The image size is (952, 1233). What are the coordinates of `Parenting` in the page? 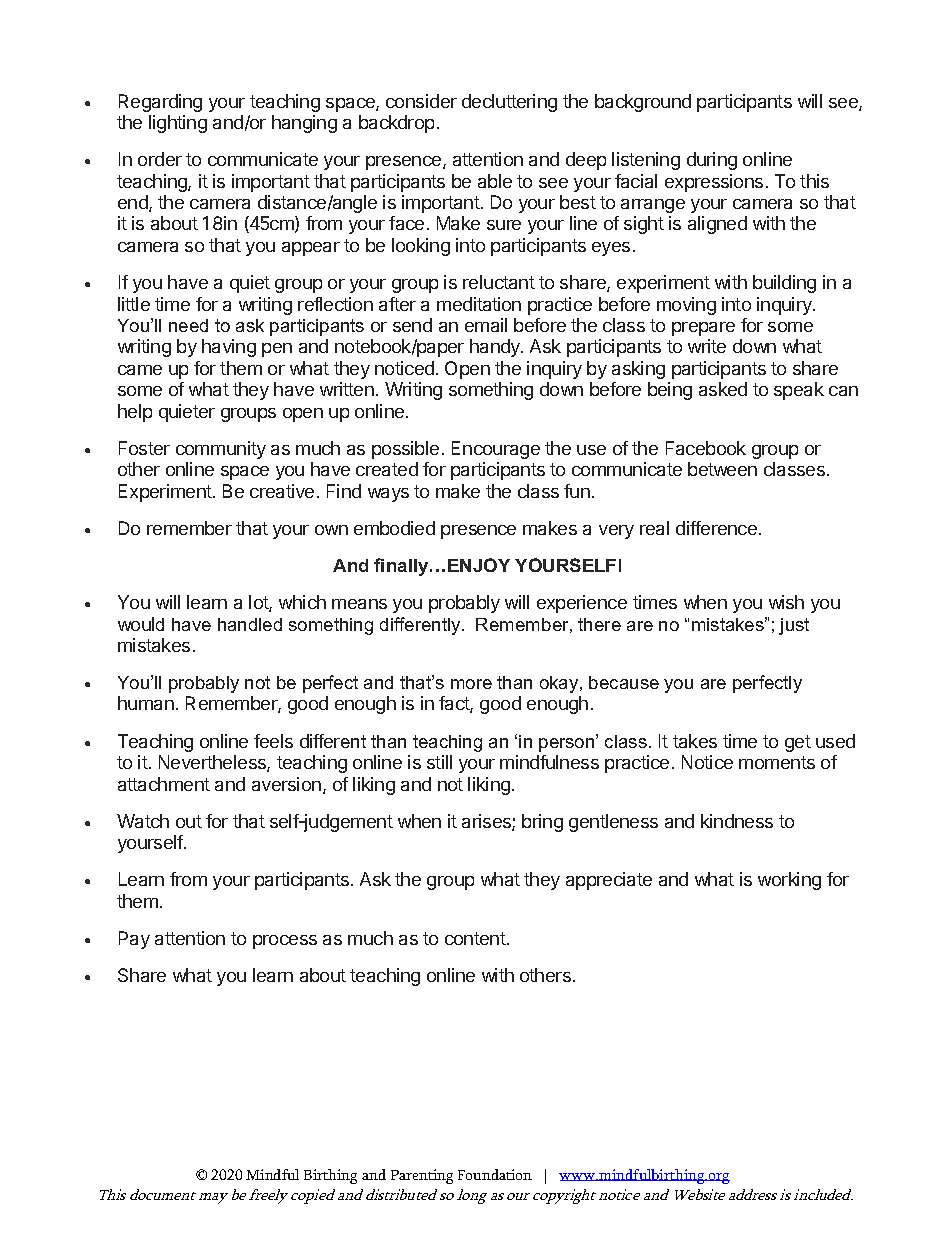 It's located at (422, 1176).
